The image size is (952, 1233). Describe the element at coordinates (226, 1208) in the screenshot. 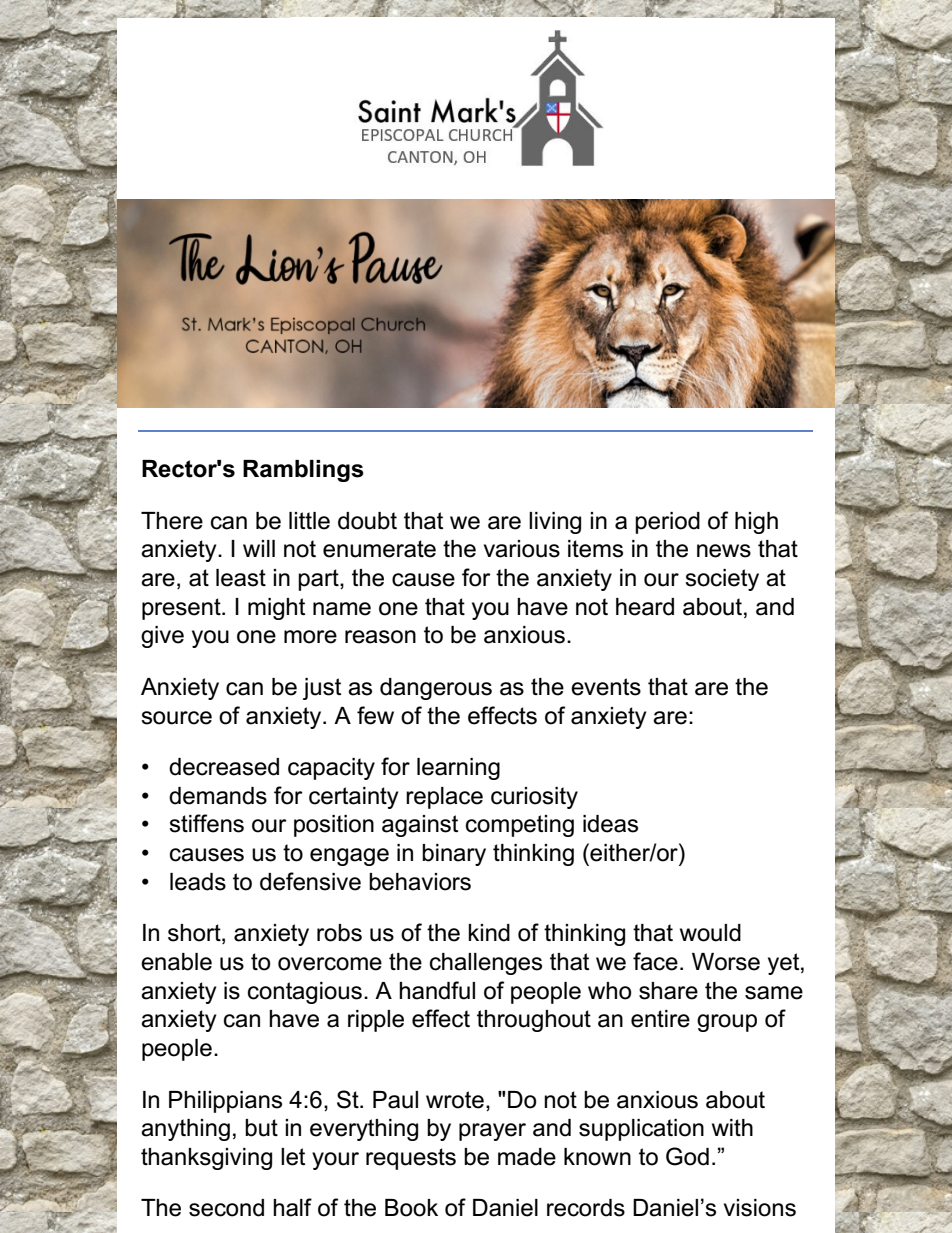

I see `second` at that location.
